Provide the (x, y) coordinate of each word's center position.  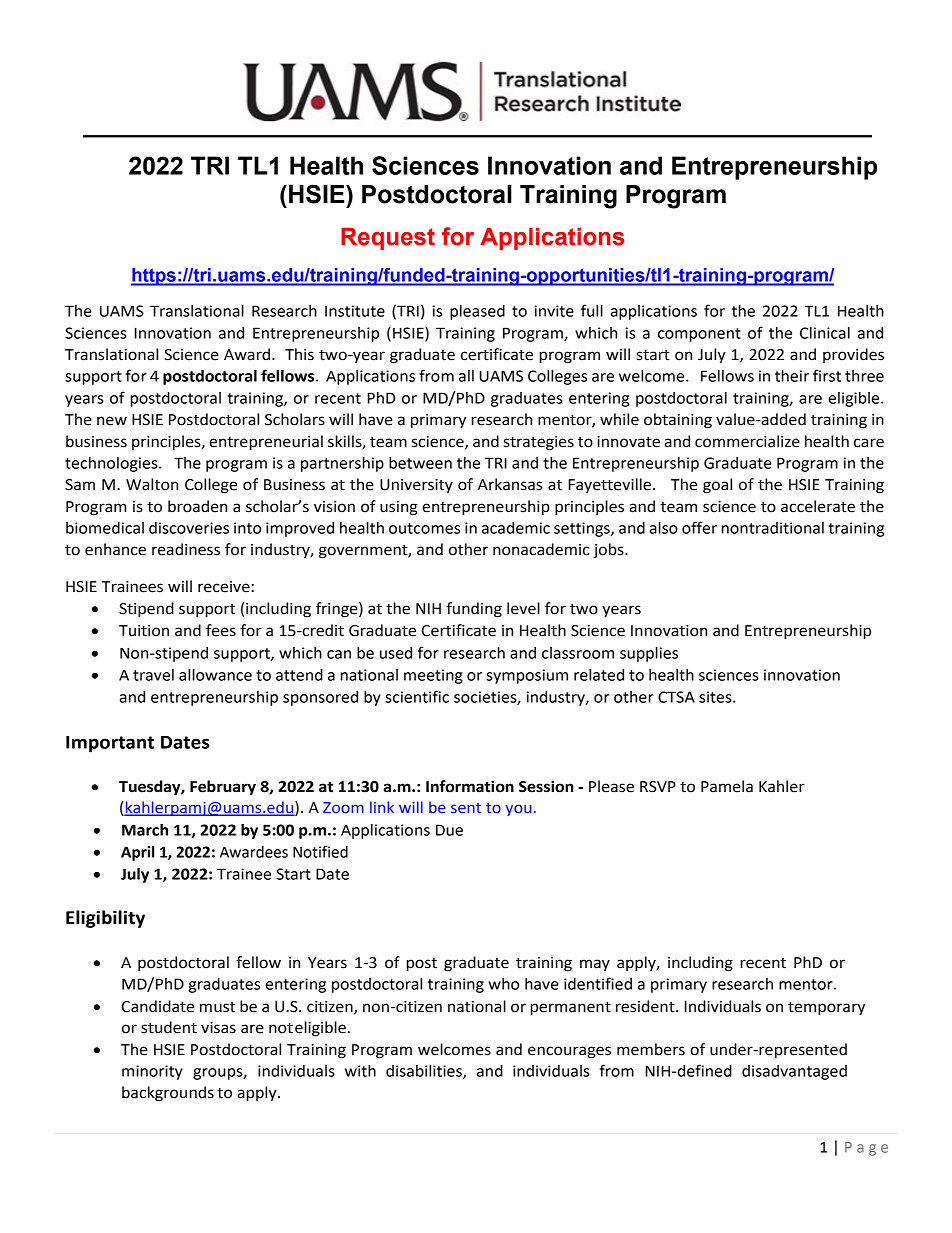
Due (449, 830)
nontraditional (773, 528)
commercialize (747, 441)
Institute (355, 311)
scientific (417, 696)
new (112, 421)
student (169, 1027)
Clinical (825, 333)
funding (474, 610)
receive (224, 587)
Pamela (727, 786)
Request (388, 238)
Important (110, 744)
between (420, 463)
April (138, 853)
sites (716, 697)
